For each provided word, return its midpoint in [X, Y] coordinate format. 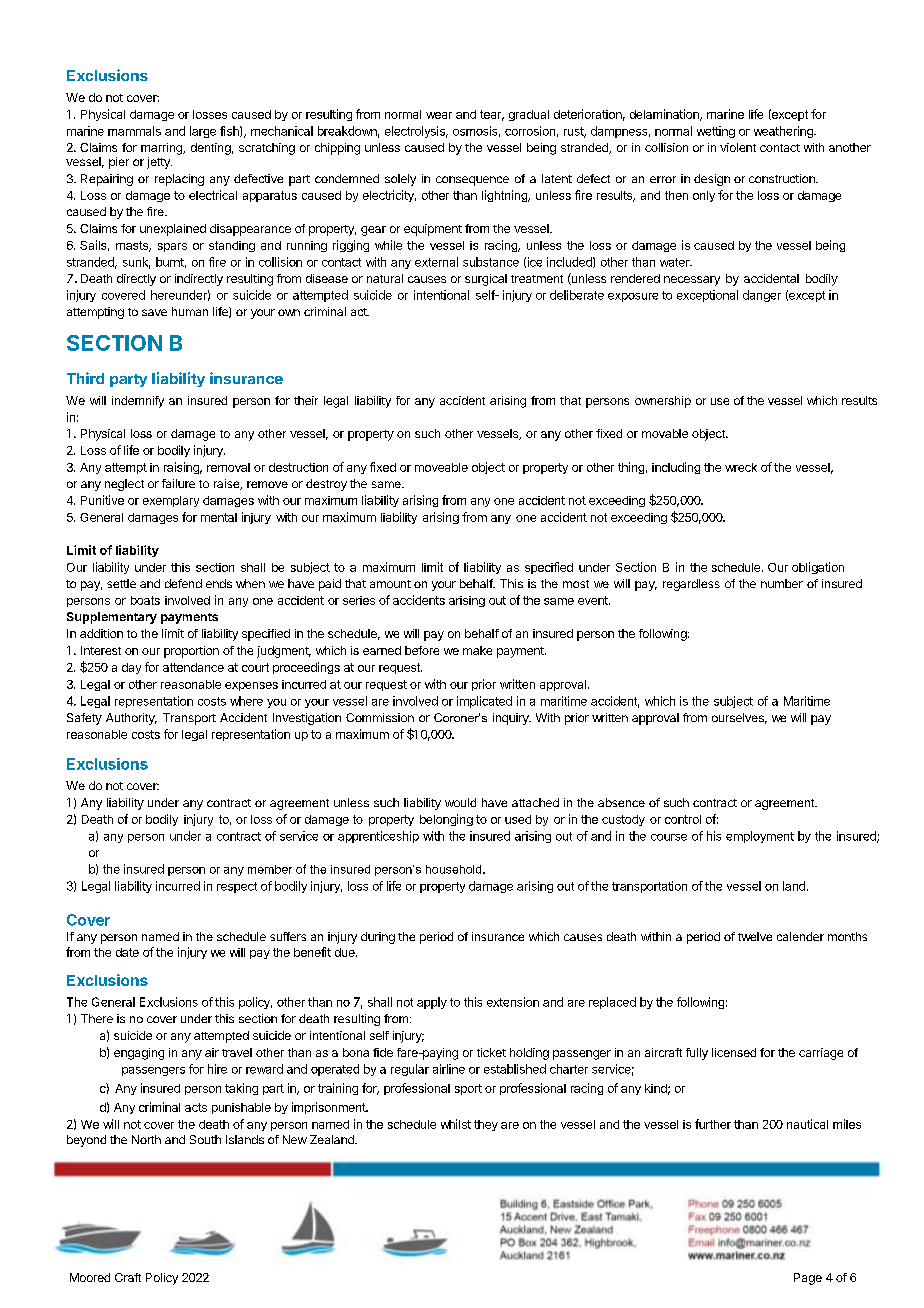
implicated [484, 702]
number [782, 583]
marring [162, 149]
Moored [90, 1277]
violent [738, 147]
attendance [193, 667]
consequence [472, 181]
